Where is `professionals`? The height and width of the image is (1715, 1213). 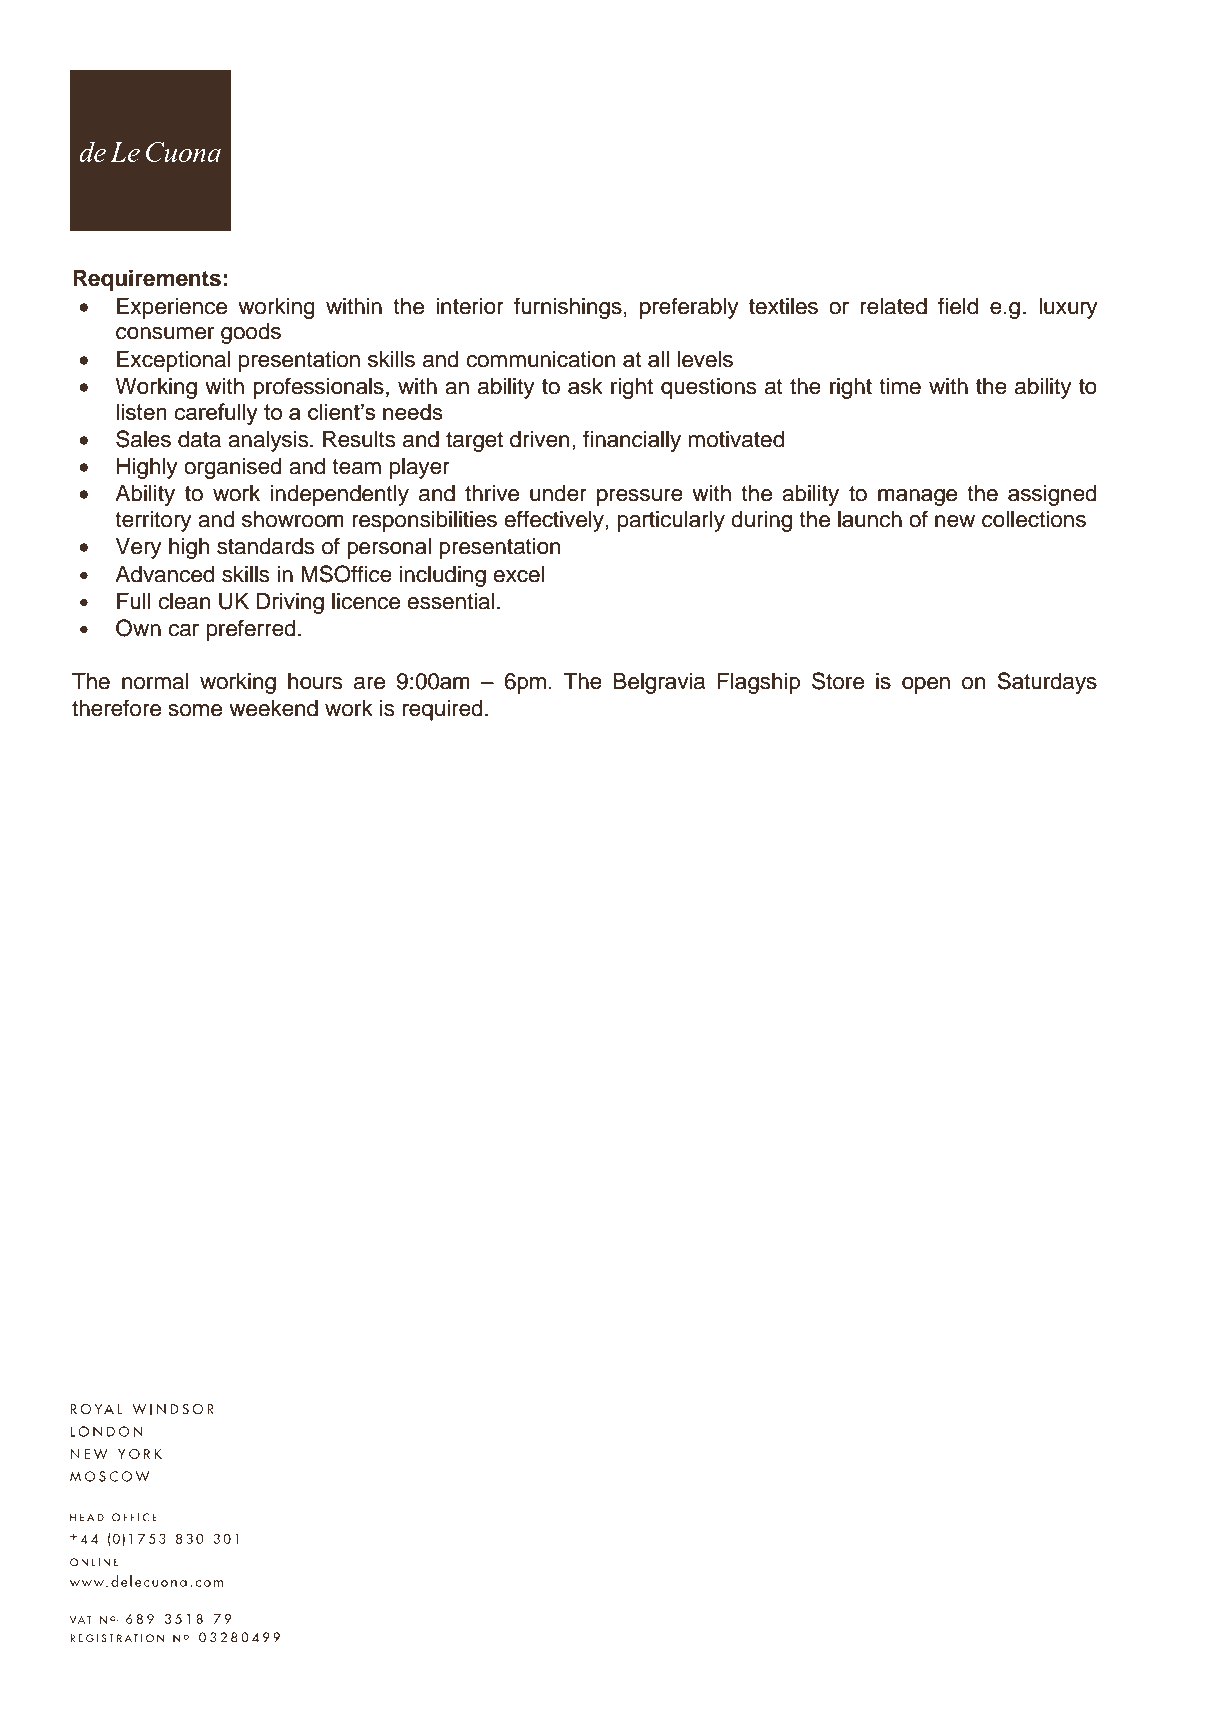
professionals is located at coordinates (318, 388).
